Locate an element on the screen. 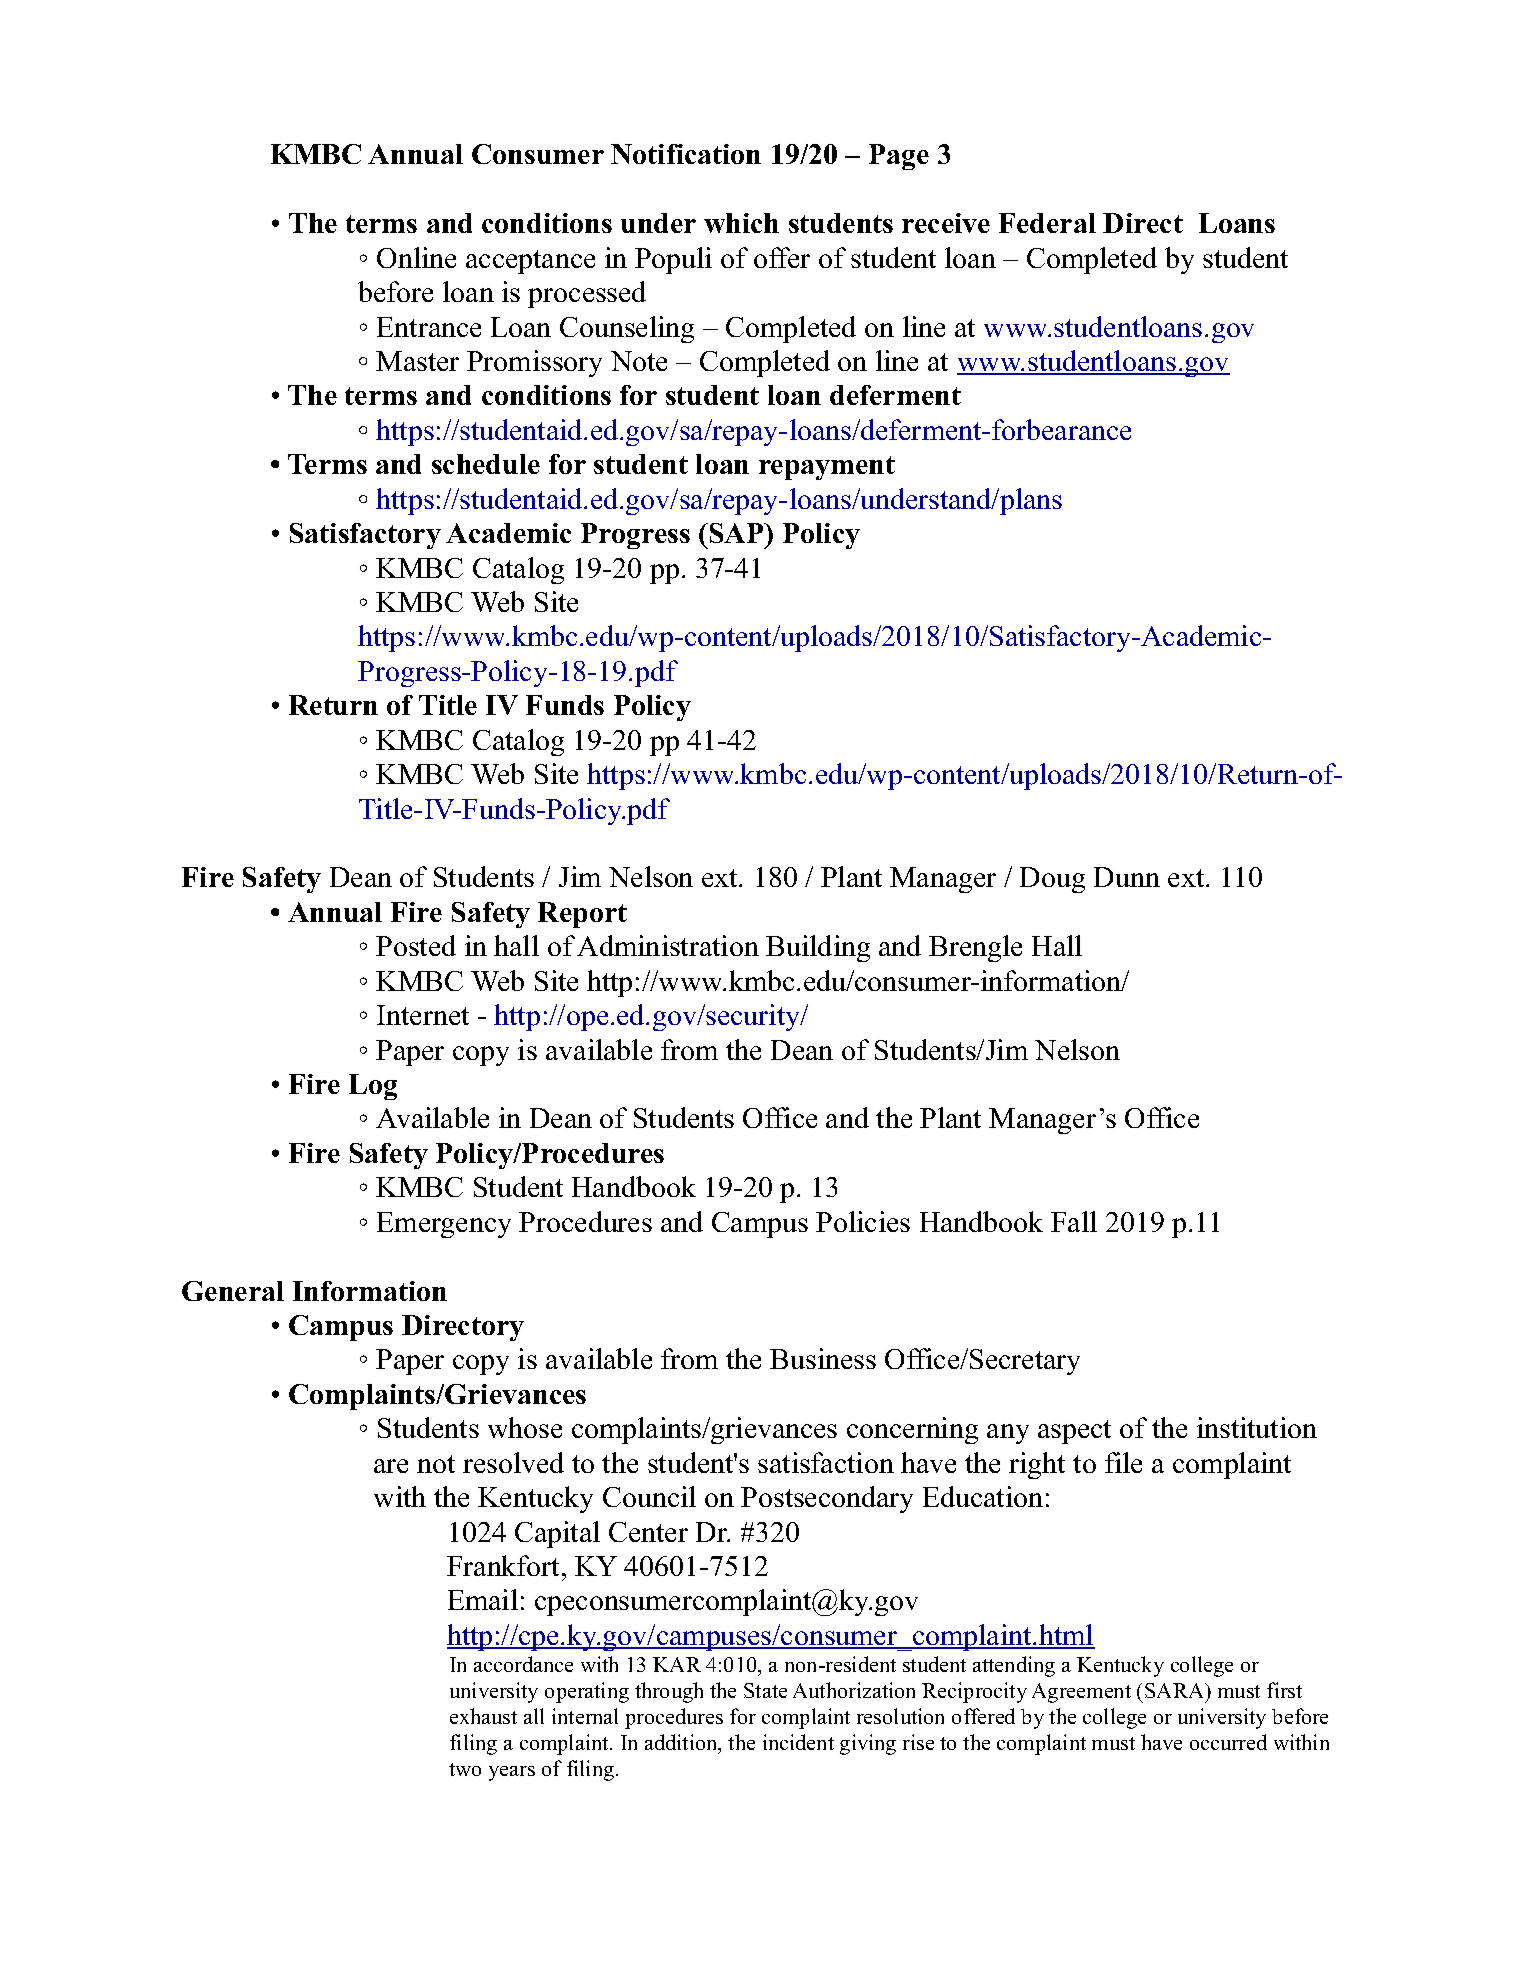 Image resolution: width=1527 pixels, height=1976 pixels. Dunn is located at coordinates (1127, 877).
